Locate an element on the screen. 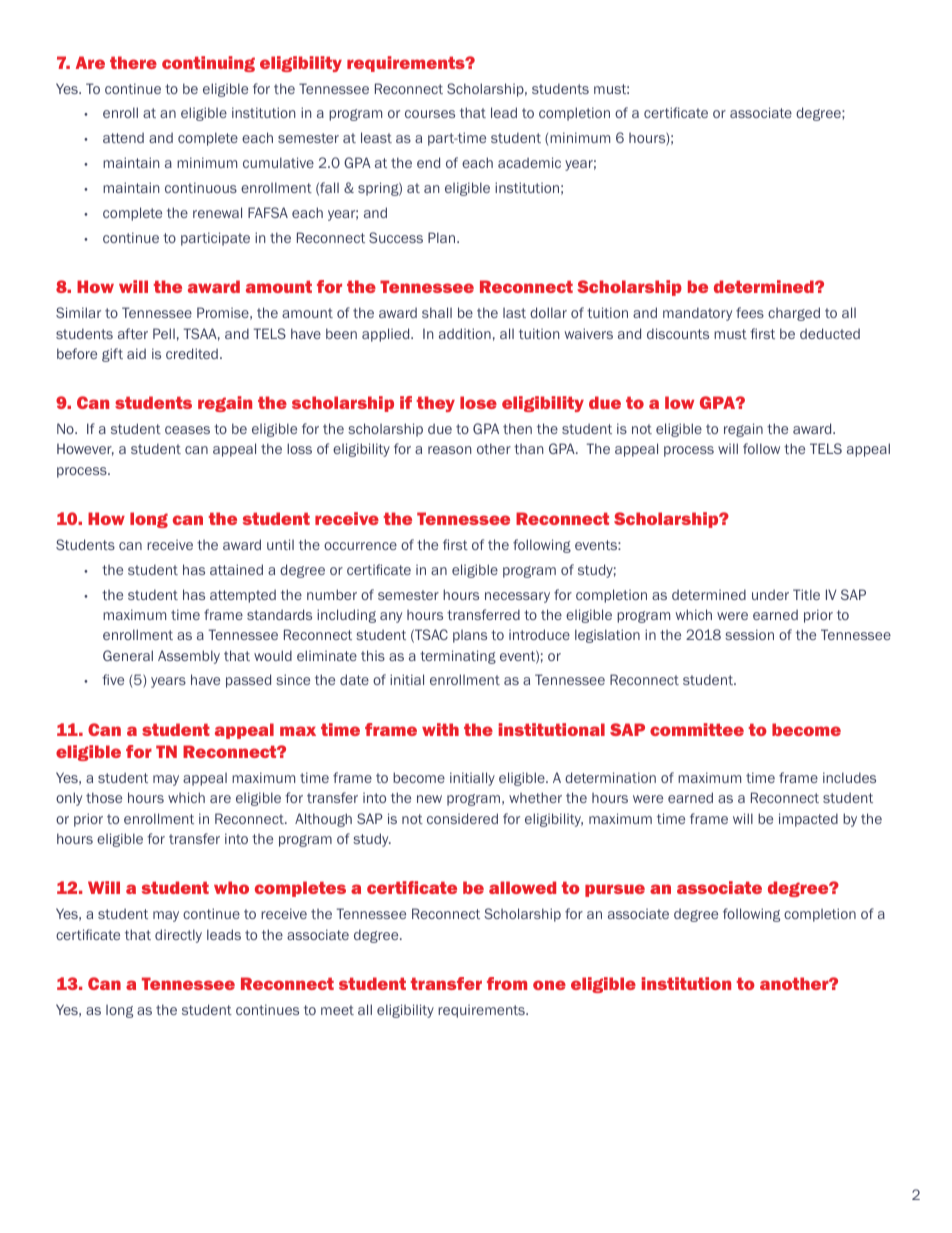 Image resolution: width=952 pixels, height=1233 pixels. session is located at coordinates (749, 634).
